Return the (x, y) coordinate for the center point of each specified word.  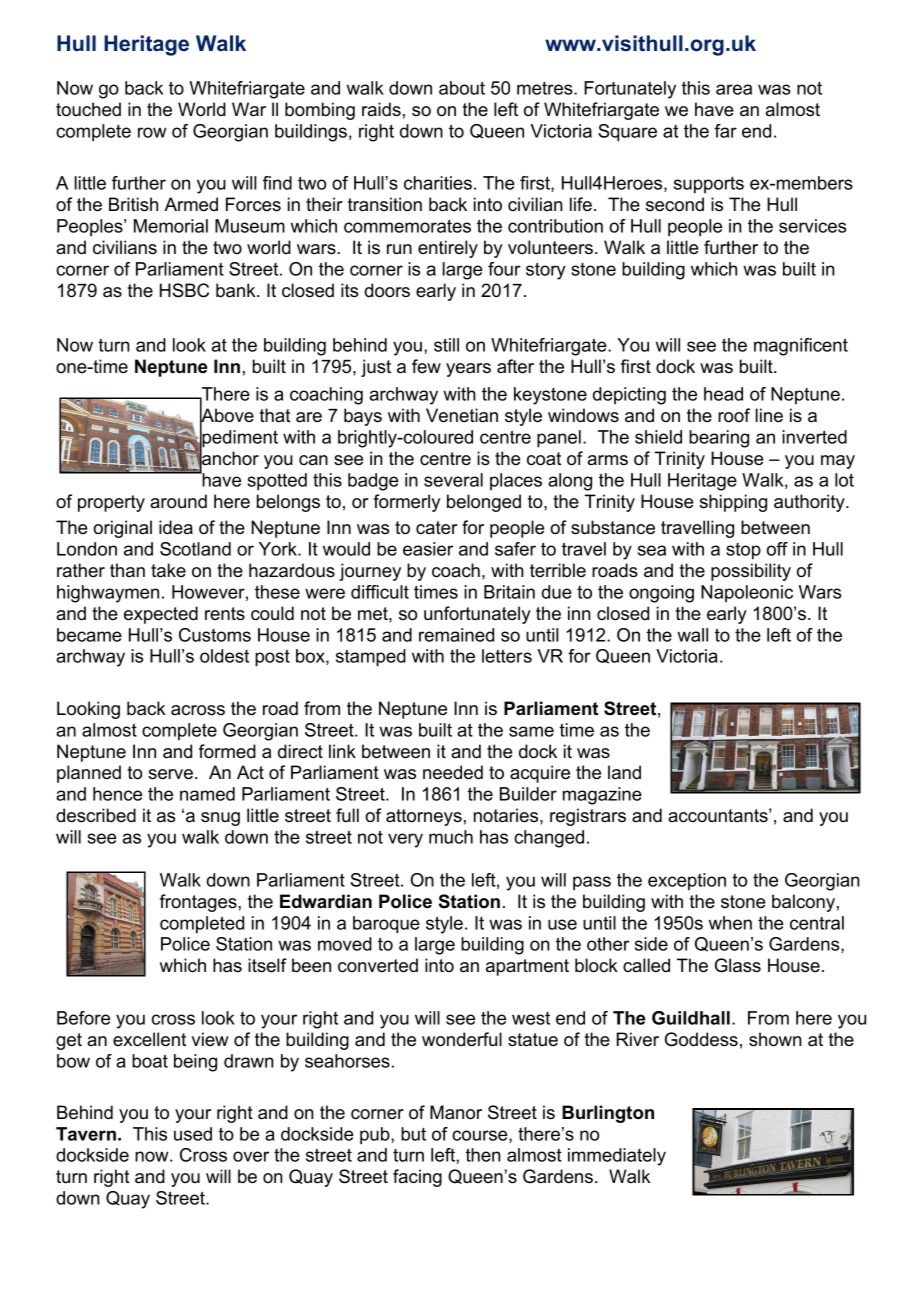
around (178, 501)
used (193, 1134)
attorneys (424, 817)
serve (170, 774)
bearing (719, 439)
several (453, 480)
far (725, 131)
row (152, 132)
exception (687, 881)
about (462, 88)
